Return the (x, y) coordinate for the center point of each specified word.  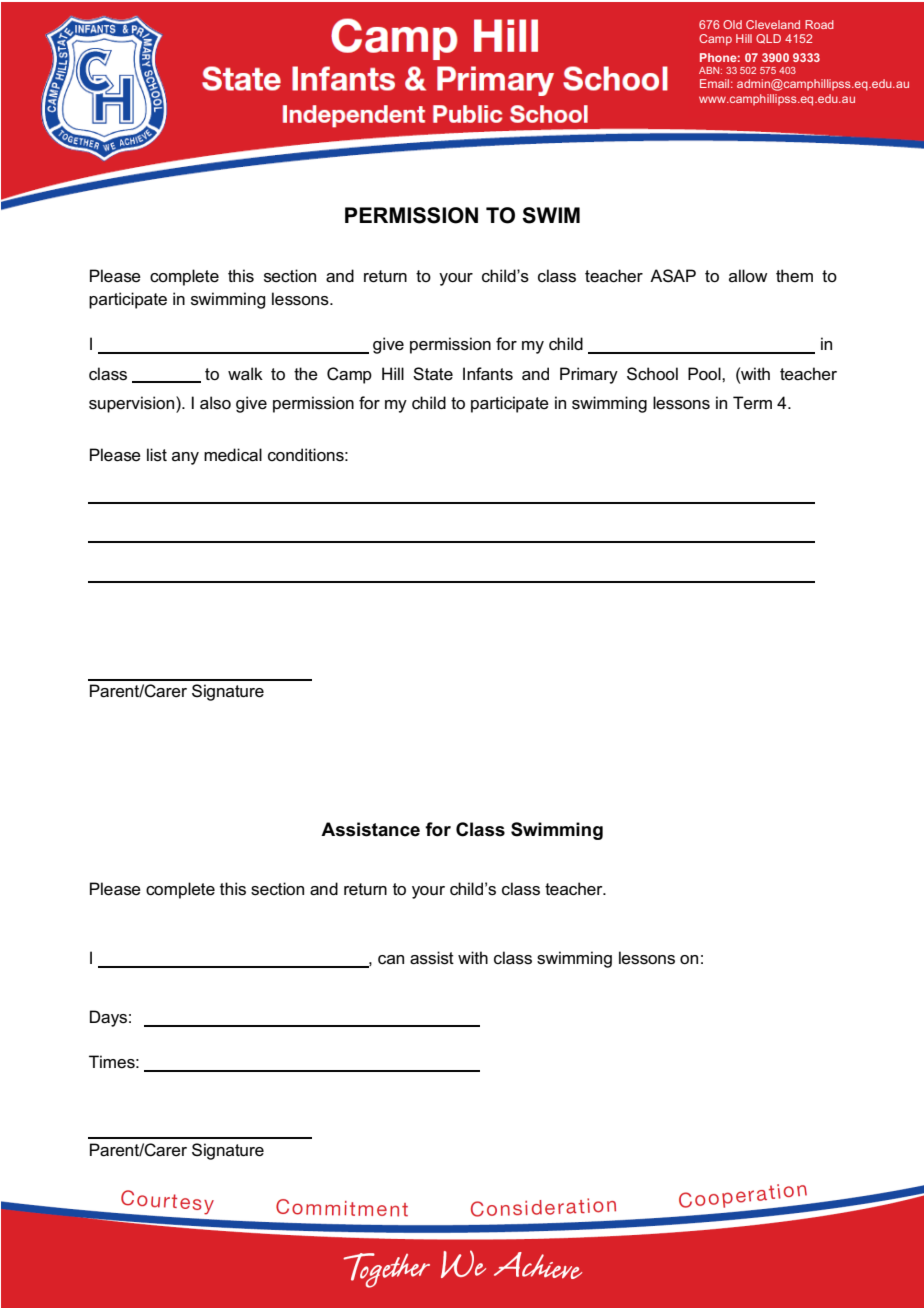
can (391, 960)
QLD (768, 39)
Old (732, 24)
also (215, 403)
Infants (488, 374)
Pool (705, 374)
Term (752, 403)
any (185, 458)
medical (233, 455)
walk (245, 374)
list (157, 455)
